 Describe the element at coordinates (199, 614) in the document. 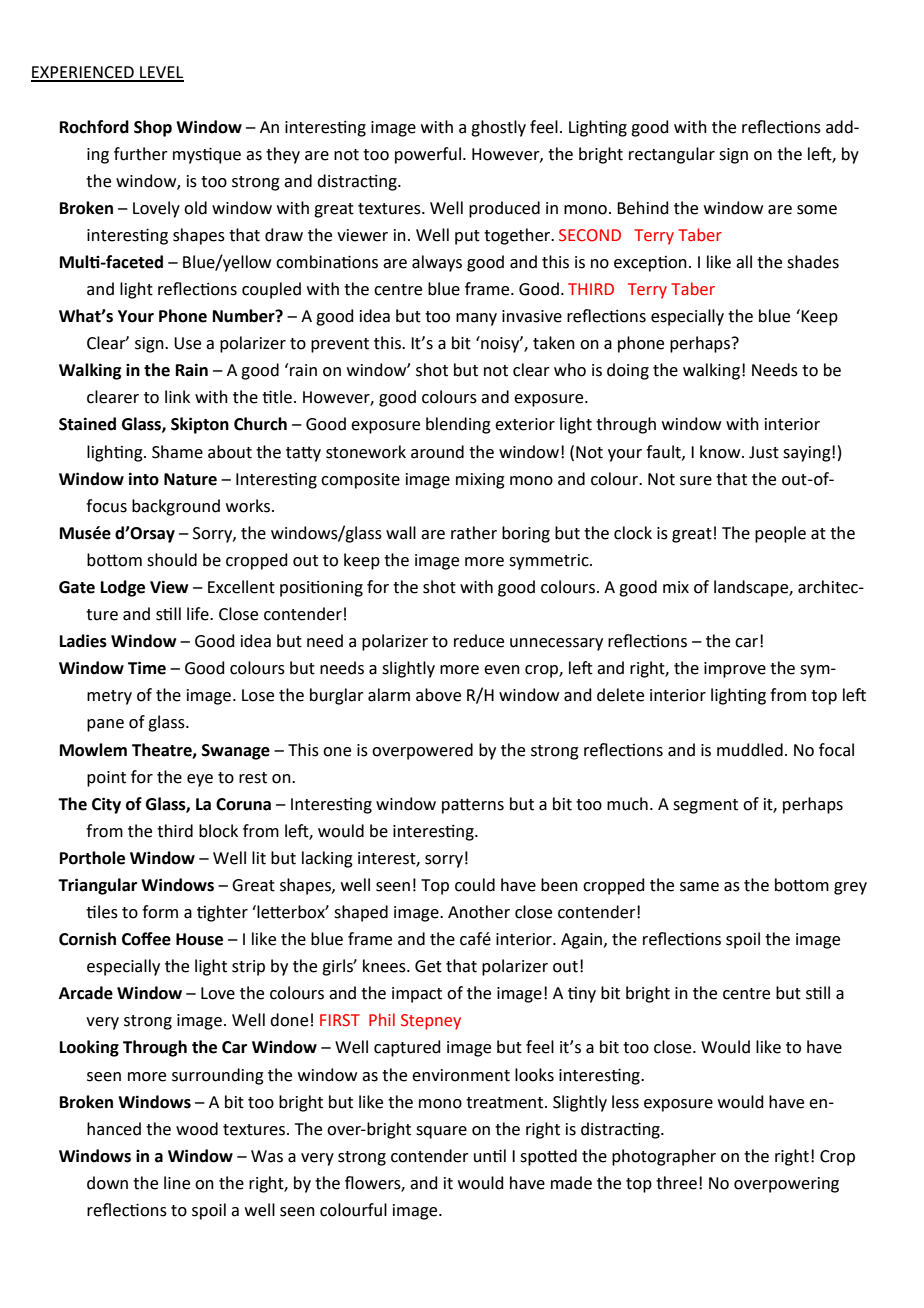

I see `life` at that location.
